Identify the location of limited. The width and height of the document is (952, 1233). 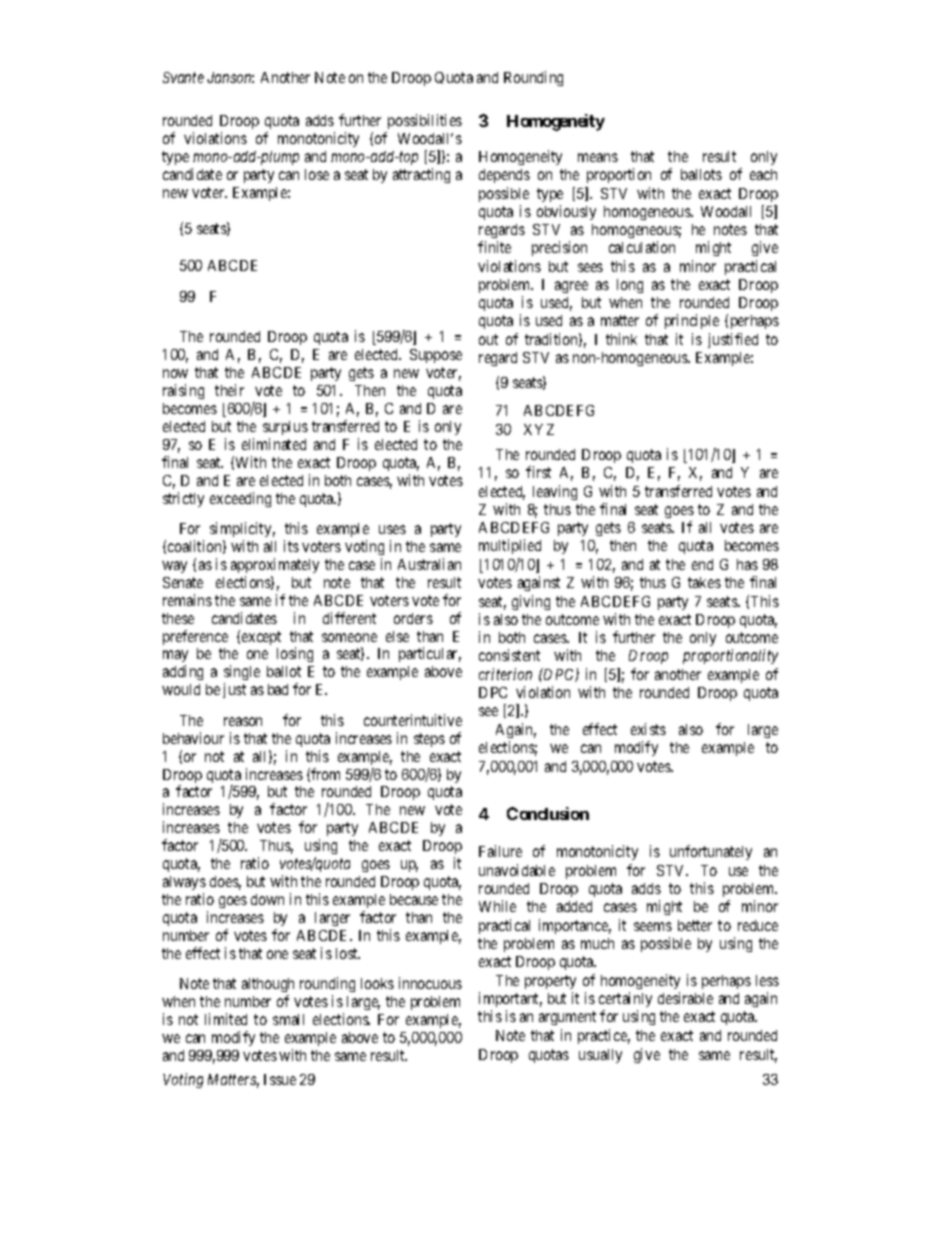
(226, 1019).
